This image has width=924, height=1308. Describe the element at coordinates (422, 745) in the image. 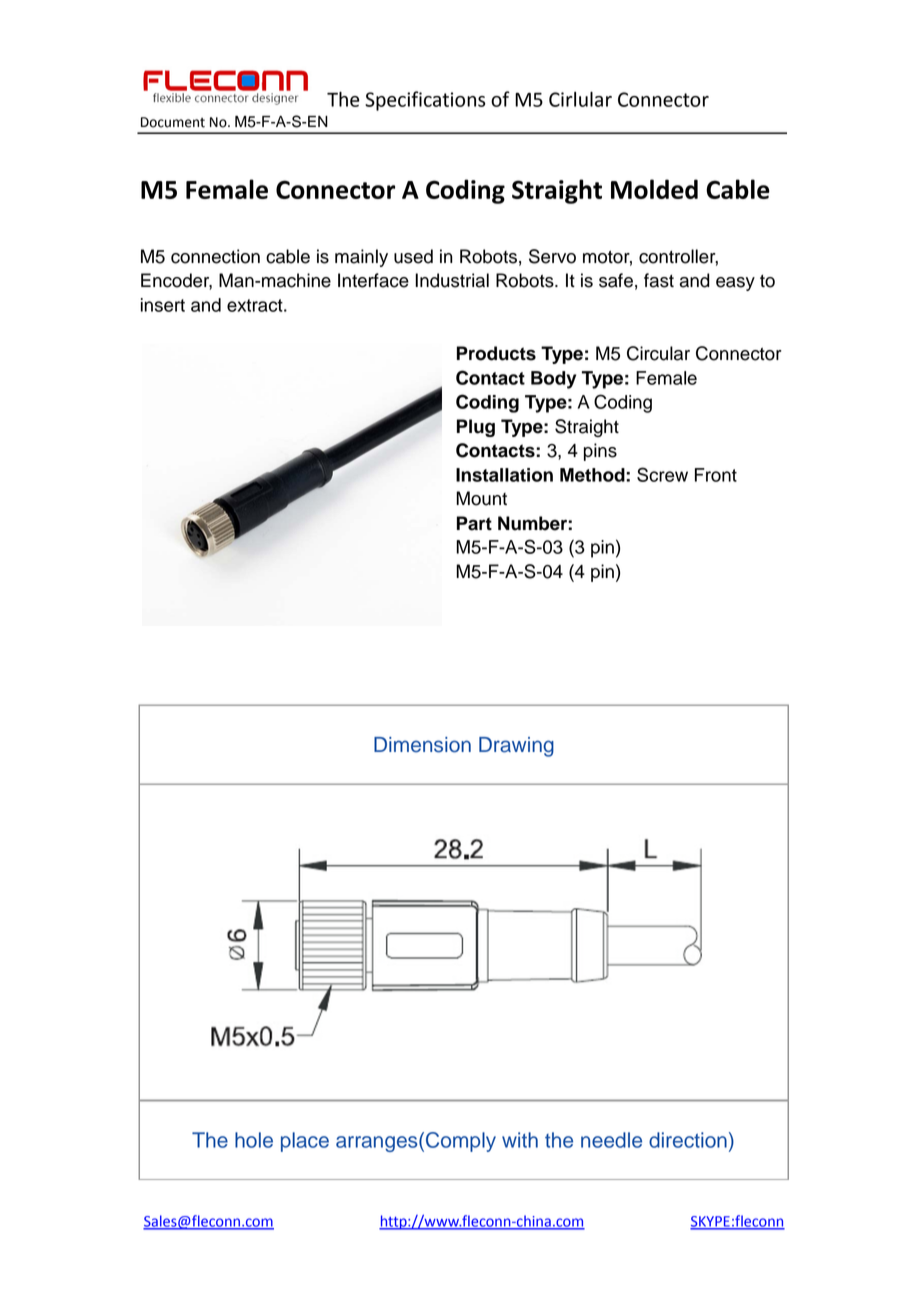

I see `Dimension` at that location.
